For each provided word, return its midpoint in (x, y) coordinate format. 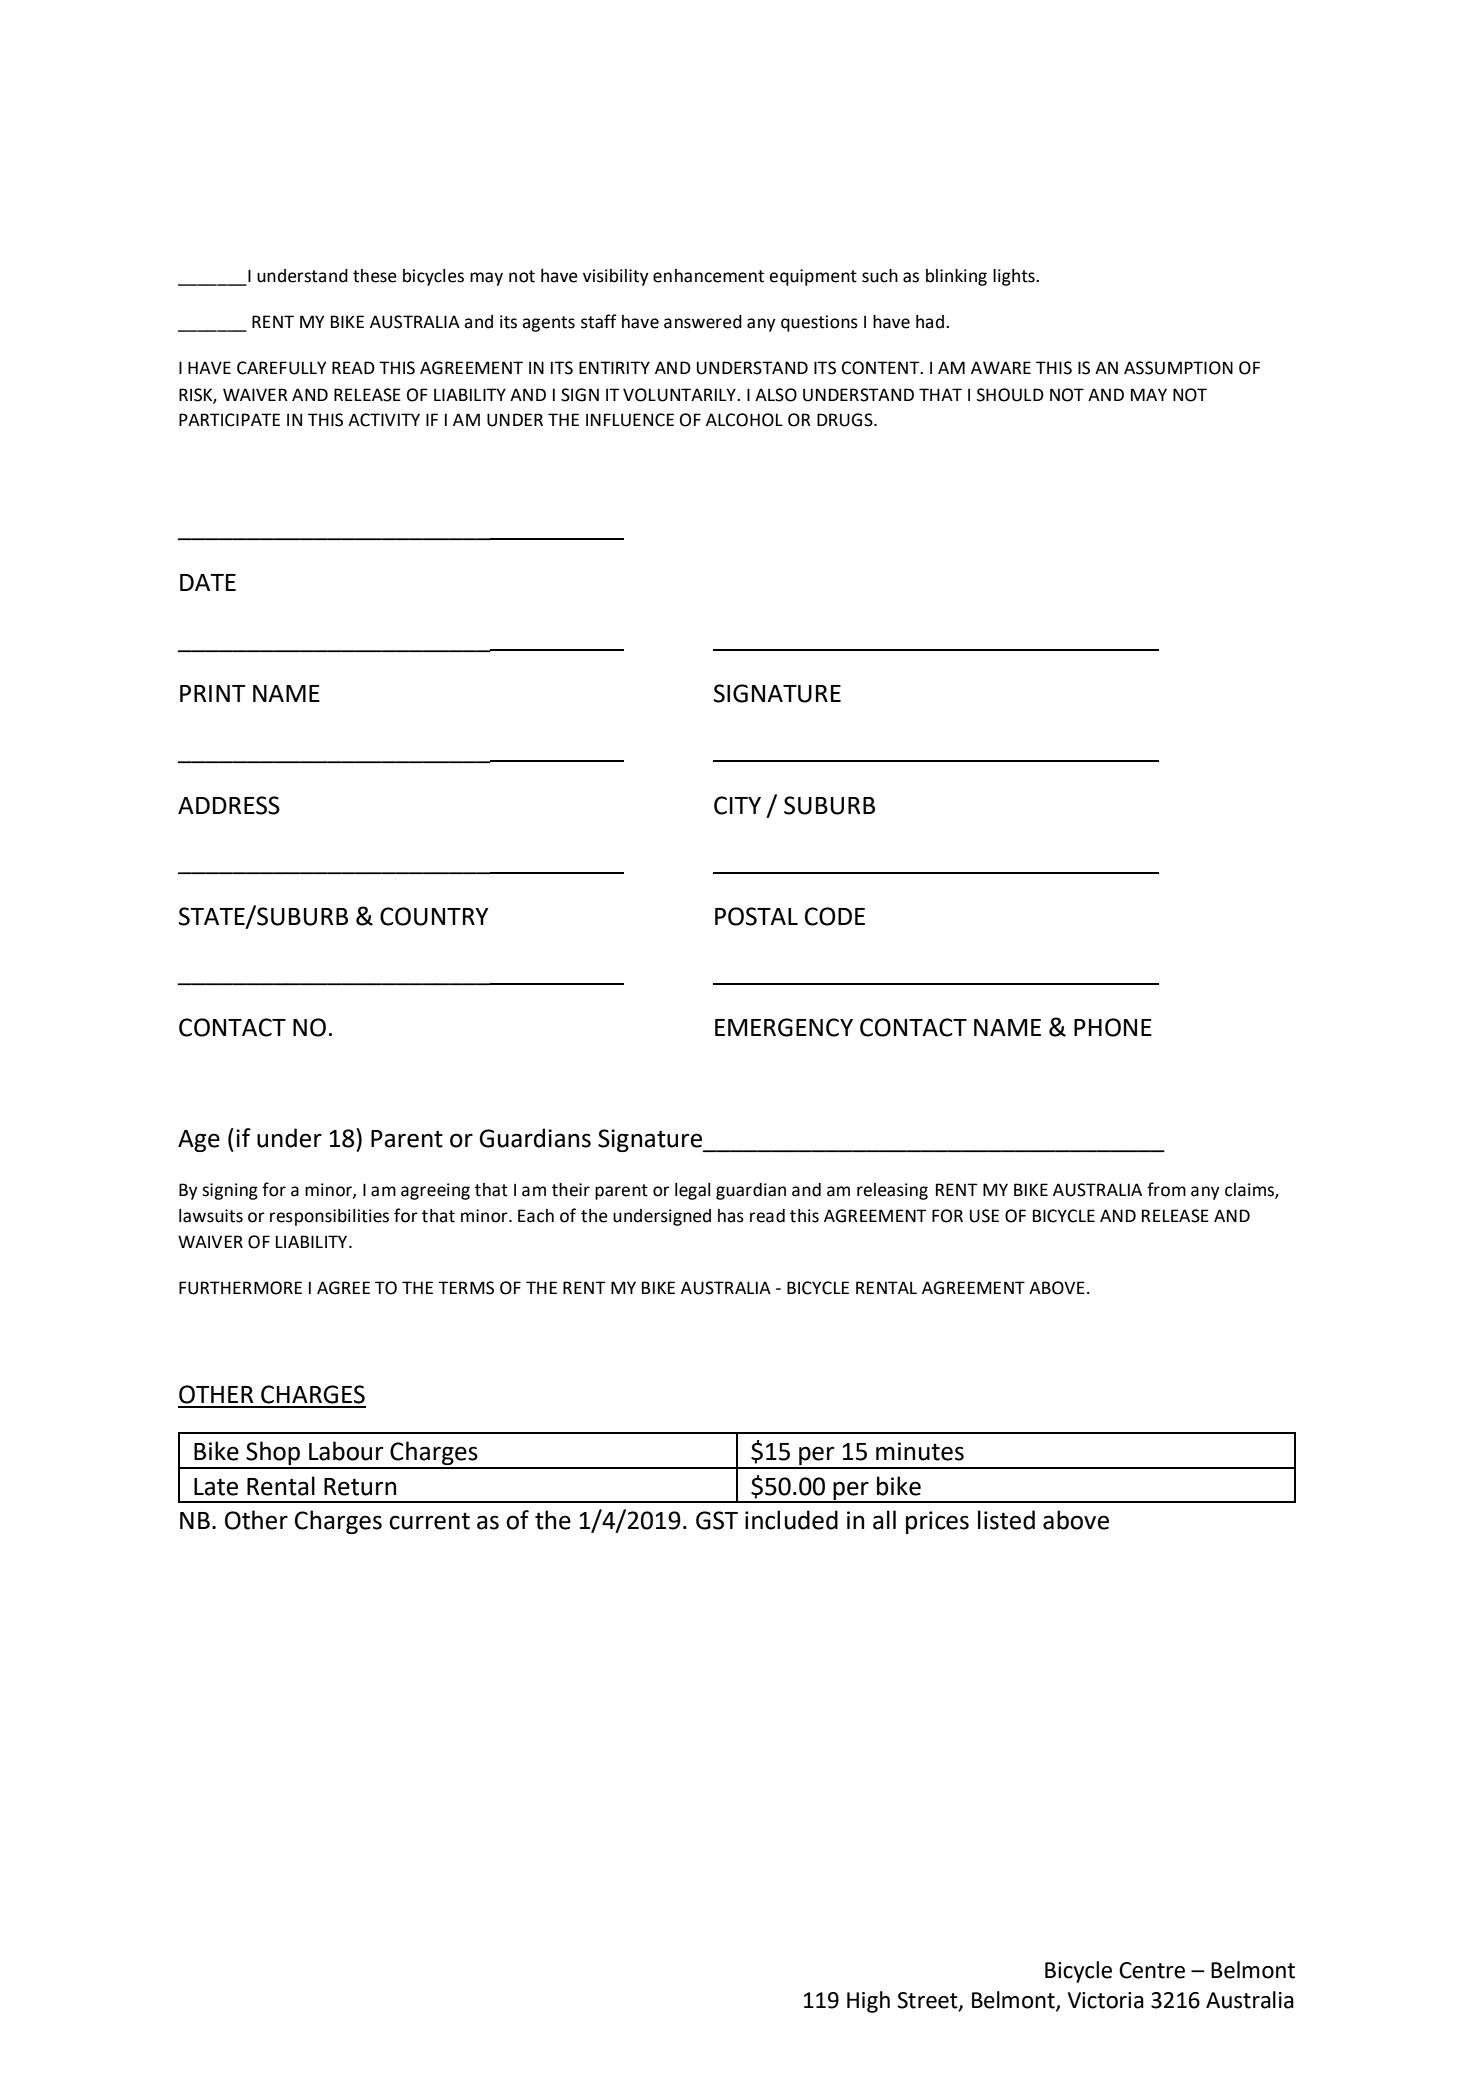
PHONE (1113, 1027)
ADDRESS (229, 805)
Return (360, 1487)
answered (703, 322)
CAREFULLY (281, 368)
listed (1006, 1520)
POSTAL (756, 916)
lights (1015, 277)
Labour (346, 1451)
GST (717, 1520)
